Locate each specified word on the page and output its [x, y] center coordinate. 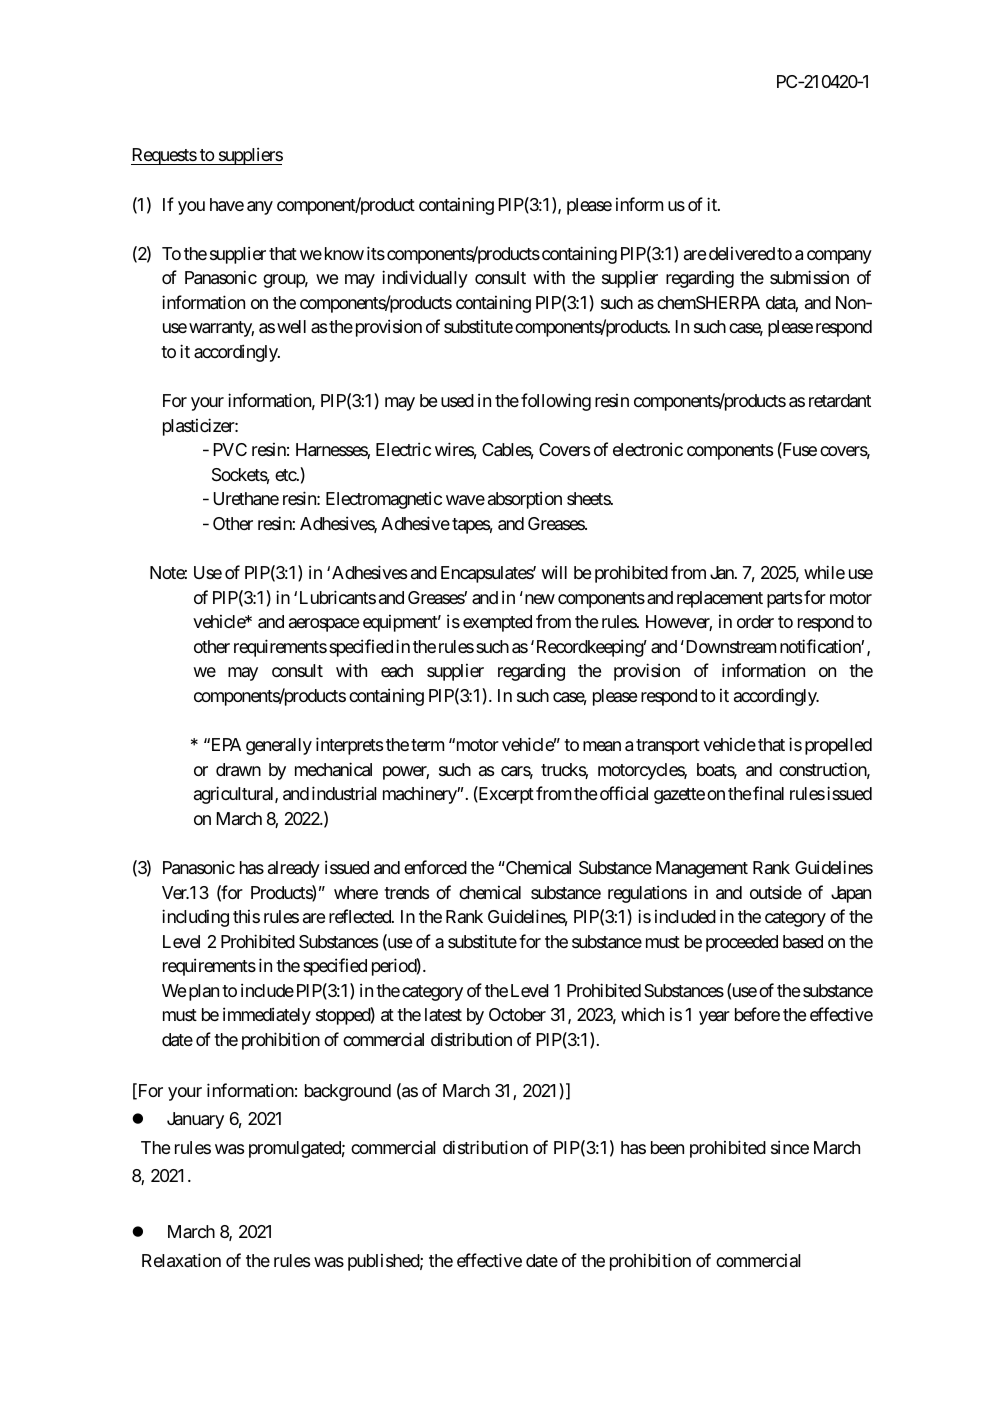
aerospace [324, 625]
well [291, 326]
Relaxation [181, 1260]
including [195, 918]
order [755, 621]
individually [425, 279]
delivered [742, 253]
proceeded [742, 943]
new [540, 599]
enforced [435, 867]
